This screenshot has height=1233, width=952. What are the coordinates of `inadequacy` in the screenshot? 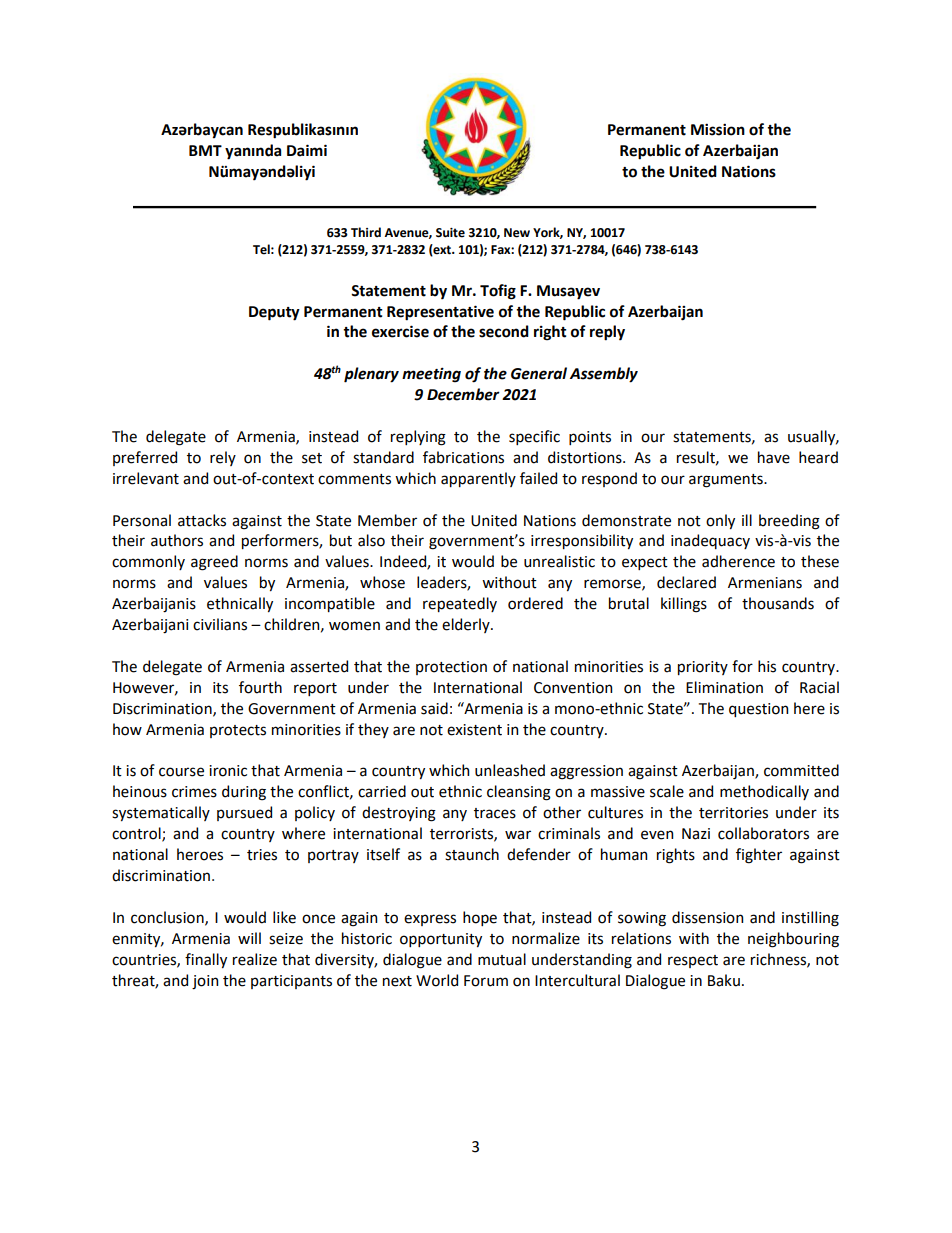 It's located at (710, 541).
